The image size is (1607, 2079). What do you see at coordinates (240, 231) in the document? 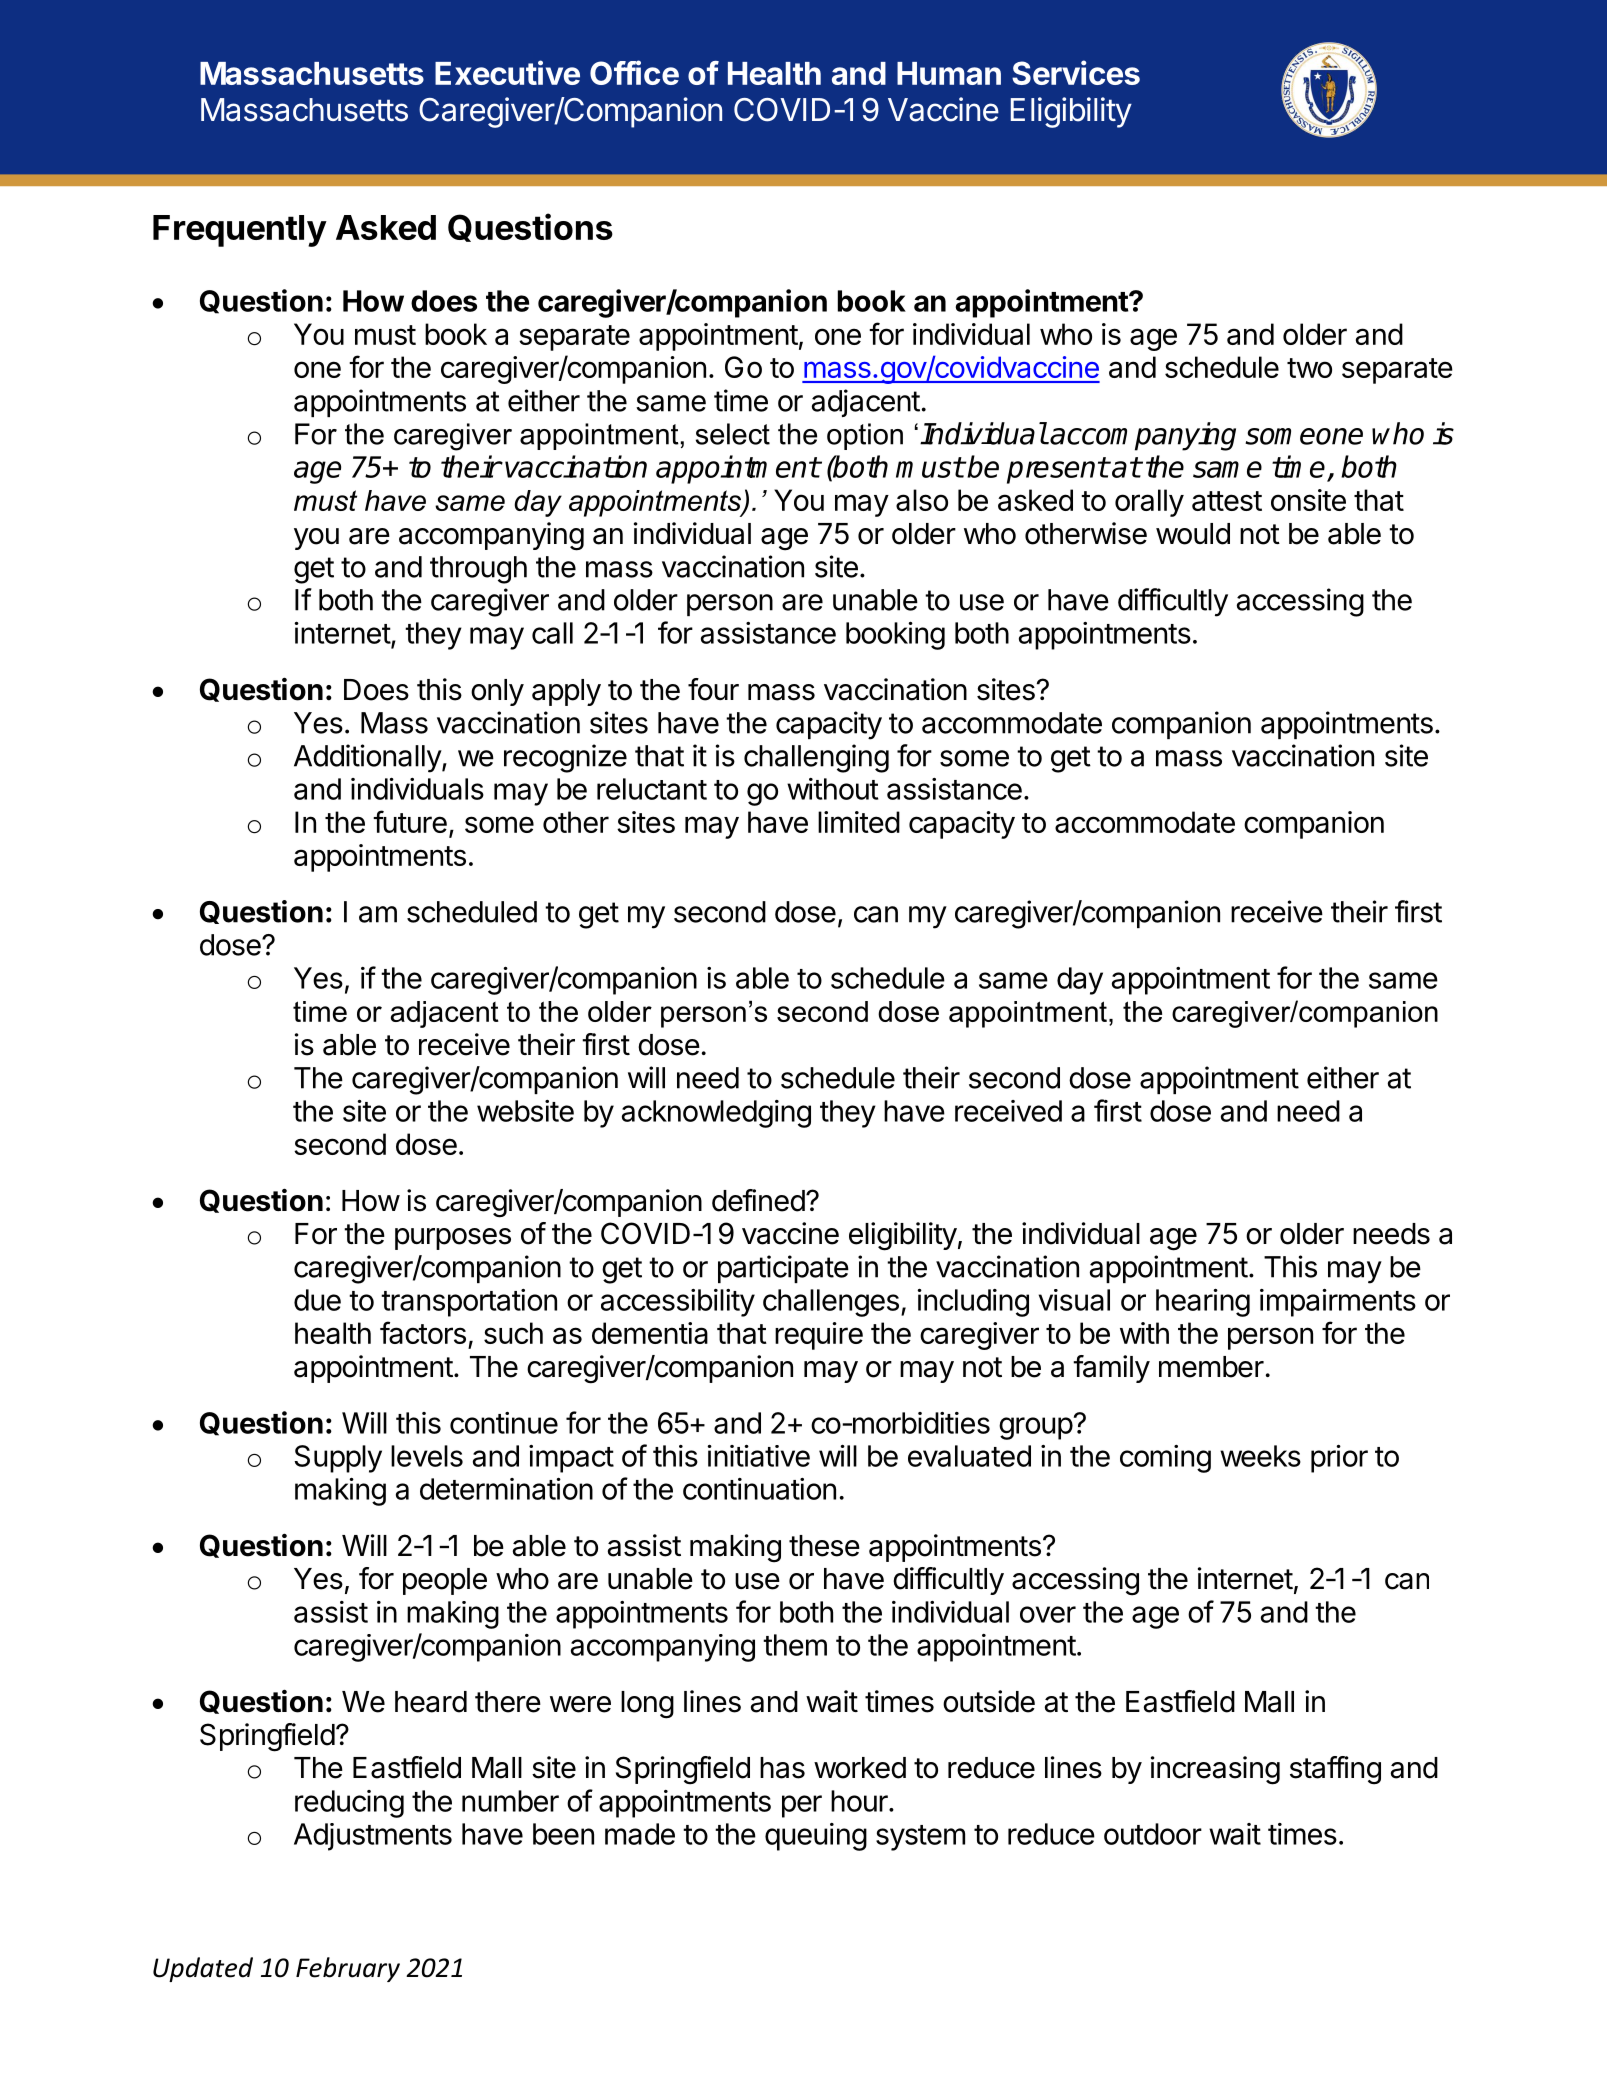
I see `Frequently` at bounding box center [240, 231].
